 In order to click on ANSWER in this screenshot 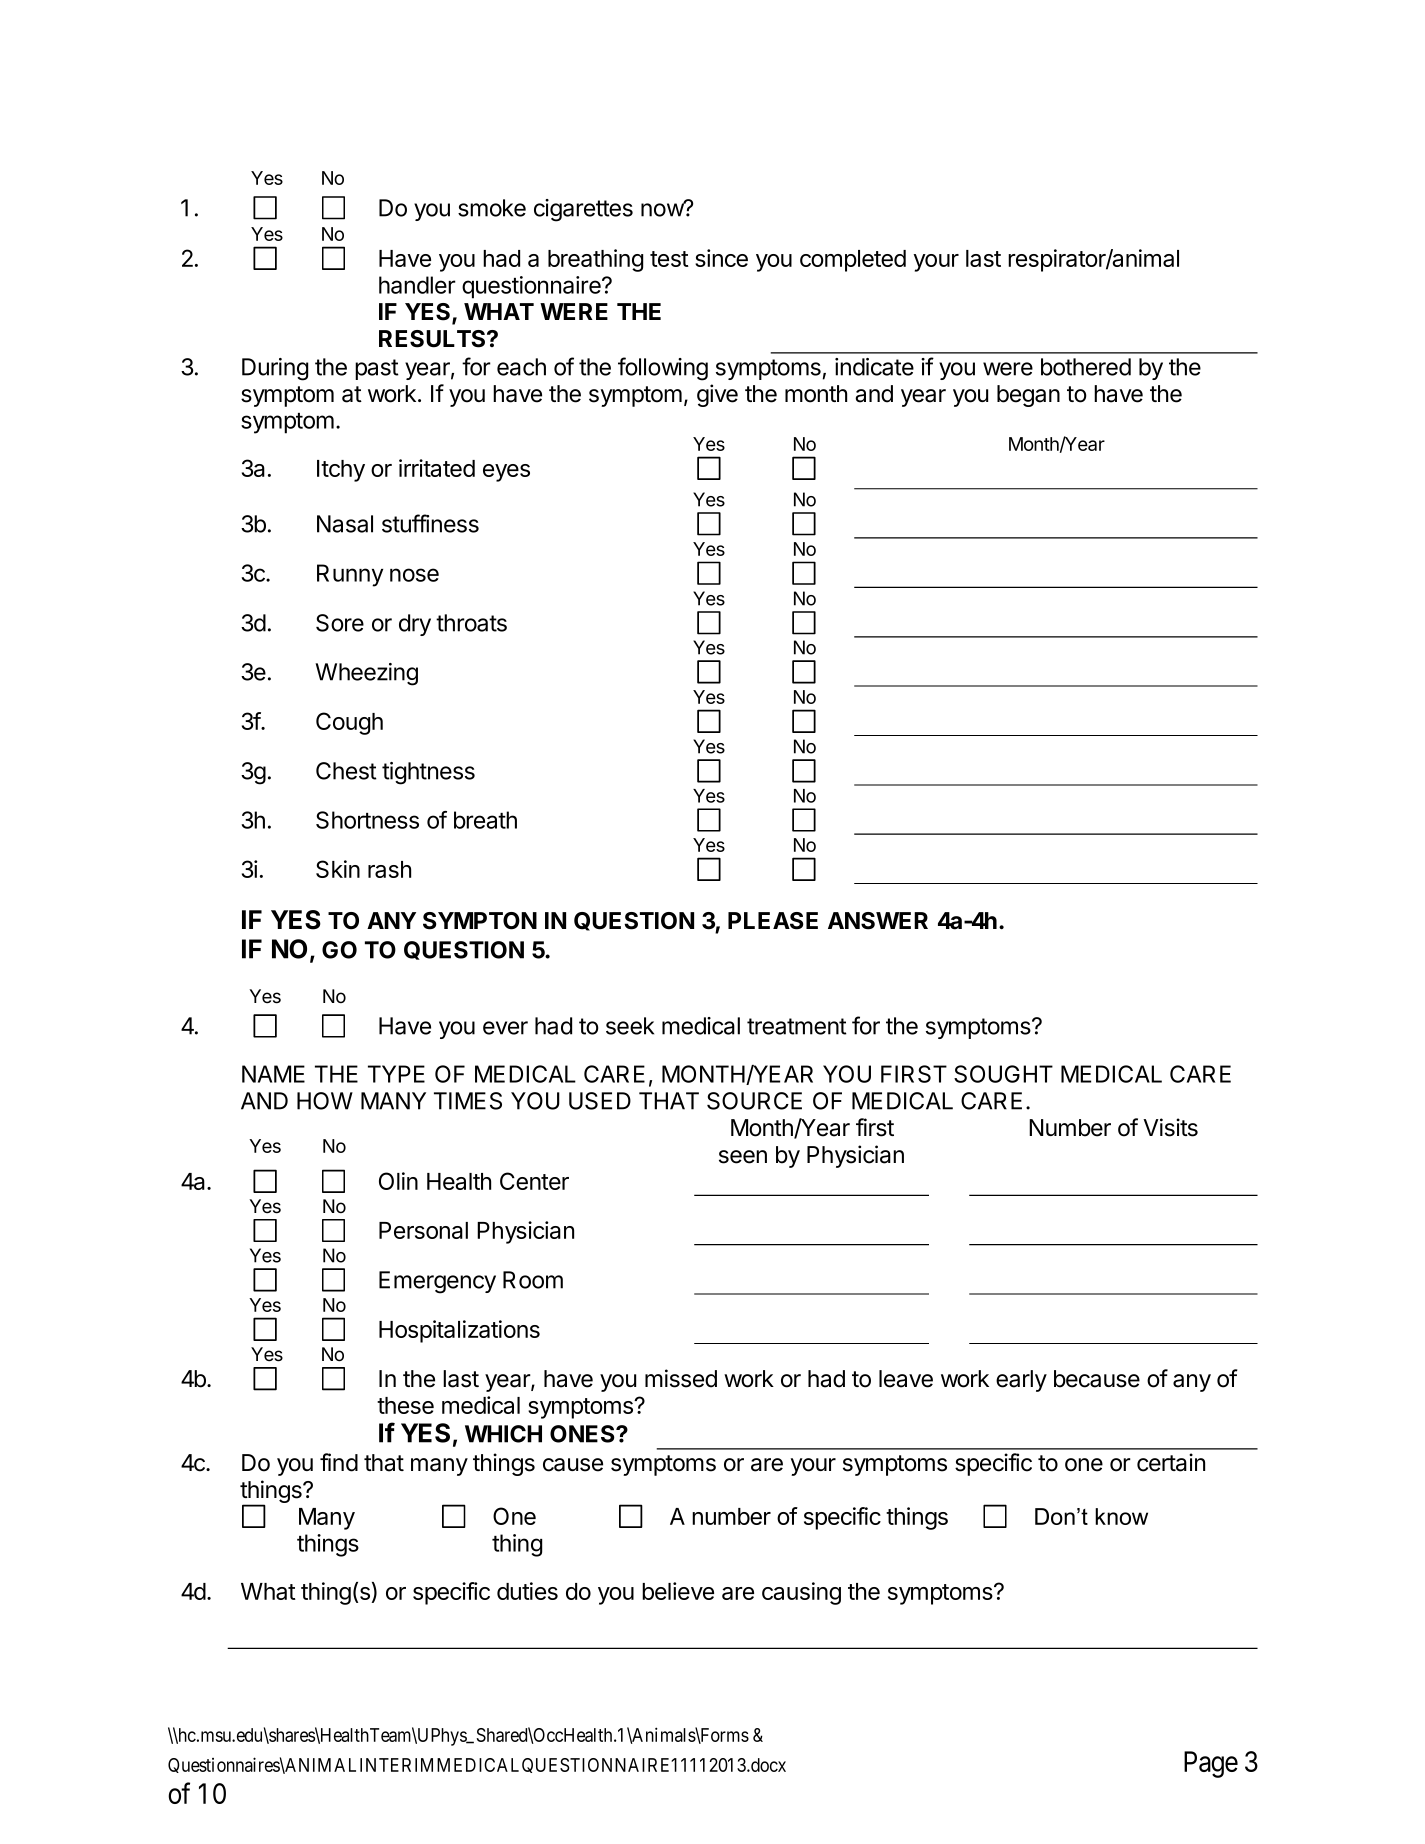, I will do `click(878, 921)`.
